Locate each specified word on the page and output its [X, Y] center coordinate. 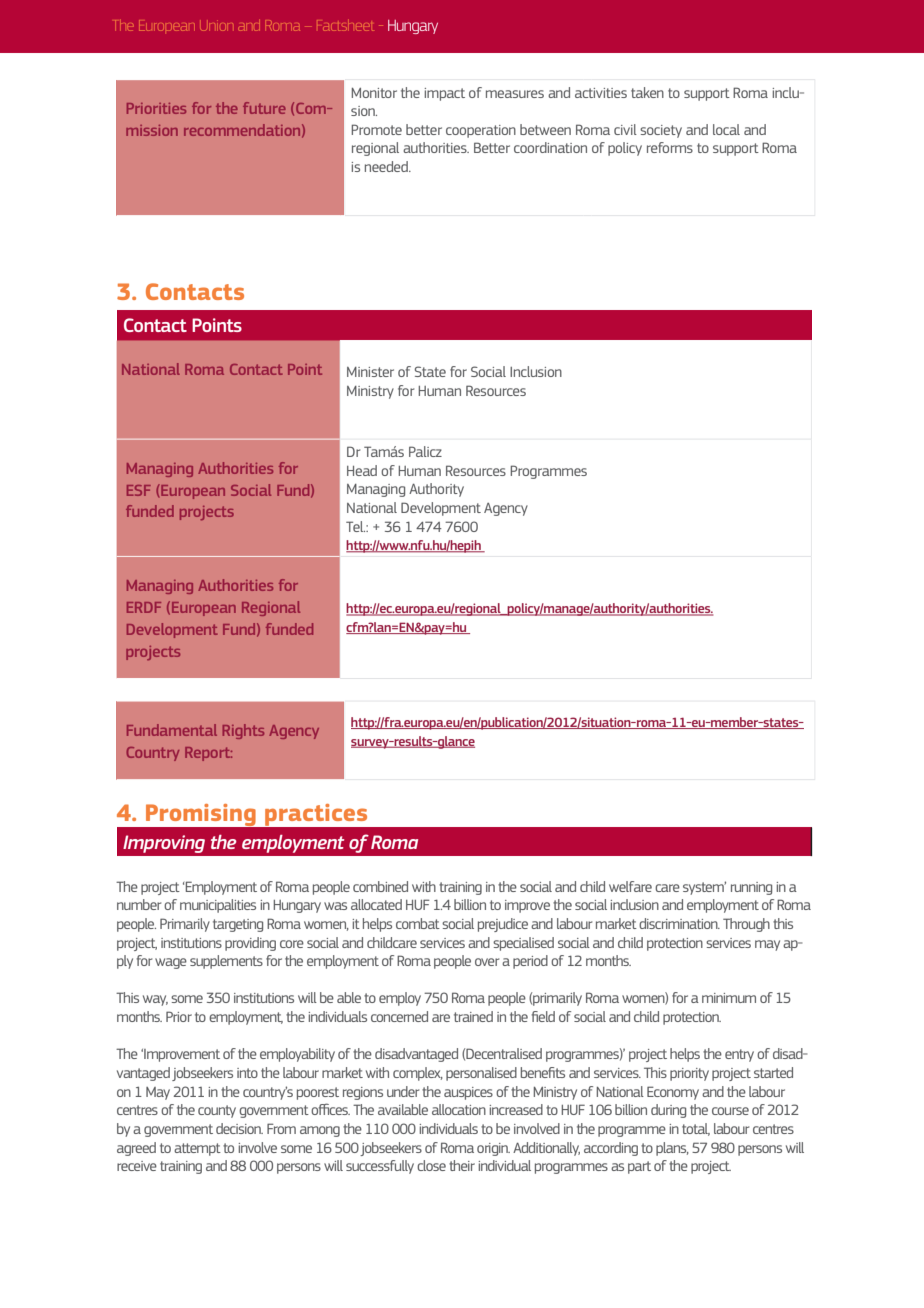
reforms [670, 147]
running [751, 888]
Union [217, 27]
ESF [139, 490]
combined [380, 886]
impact [445, 94]
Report [208, 754]
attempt [197, 1149]
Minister [370, 372]
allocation [459, 1109]
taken [647, 92]
